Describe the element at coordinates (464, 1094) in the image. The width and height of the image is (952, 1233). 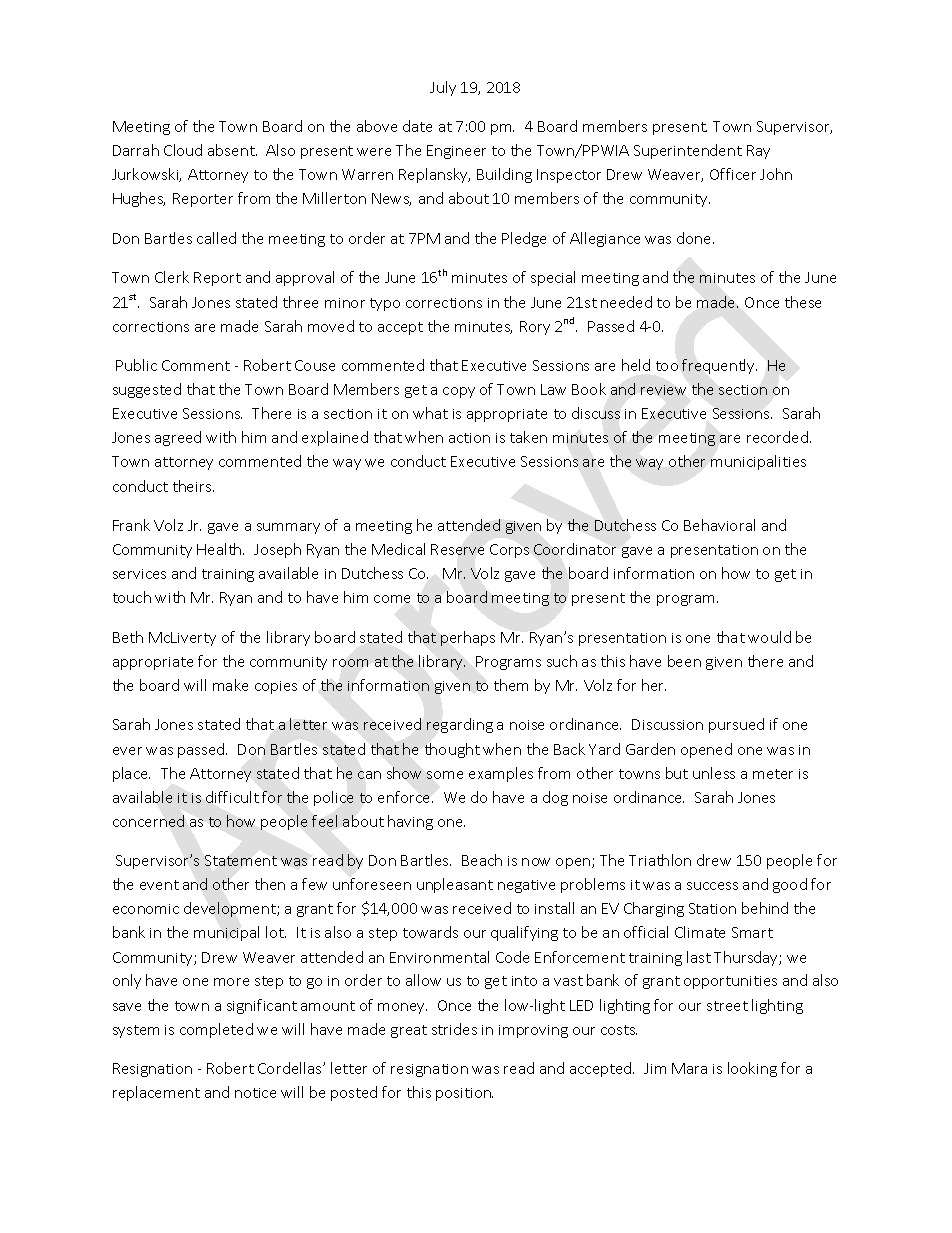
I see `position` at that location.
